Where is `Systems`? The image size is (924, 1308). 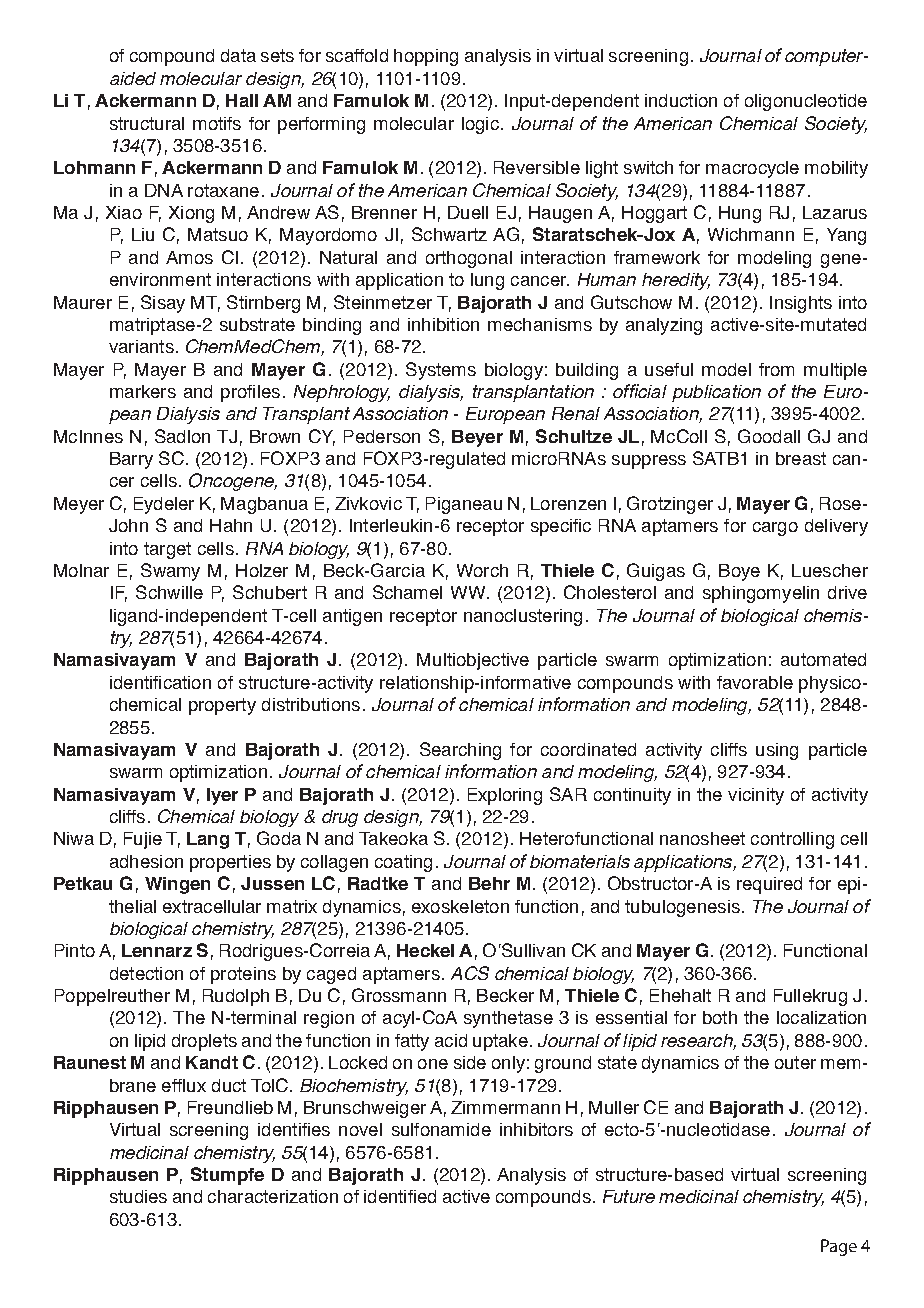 Systems is located at coordinates (441, 371).
